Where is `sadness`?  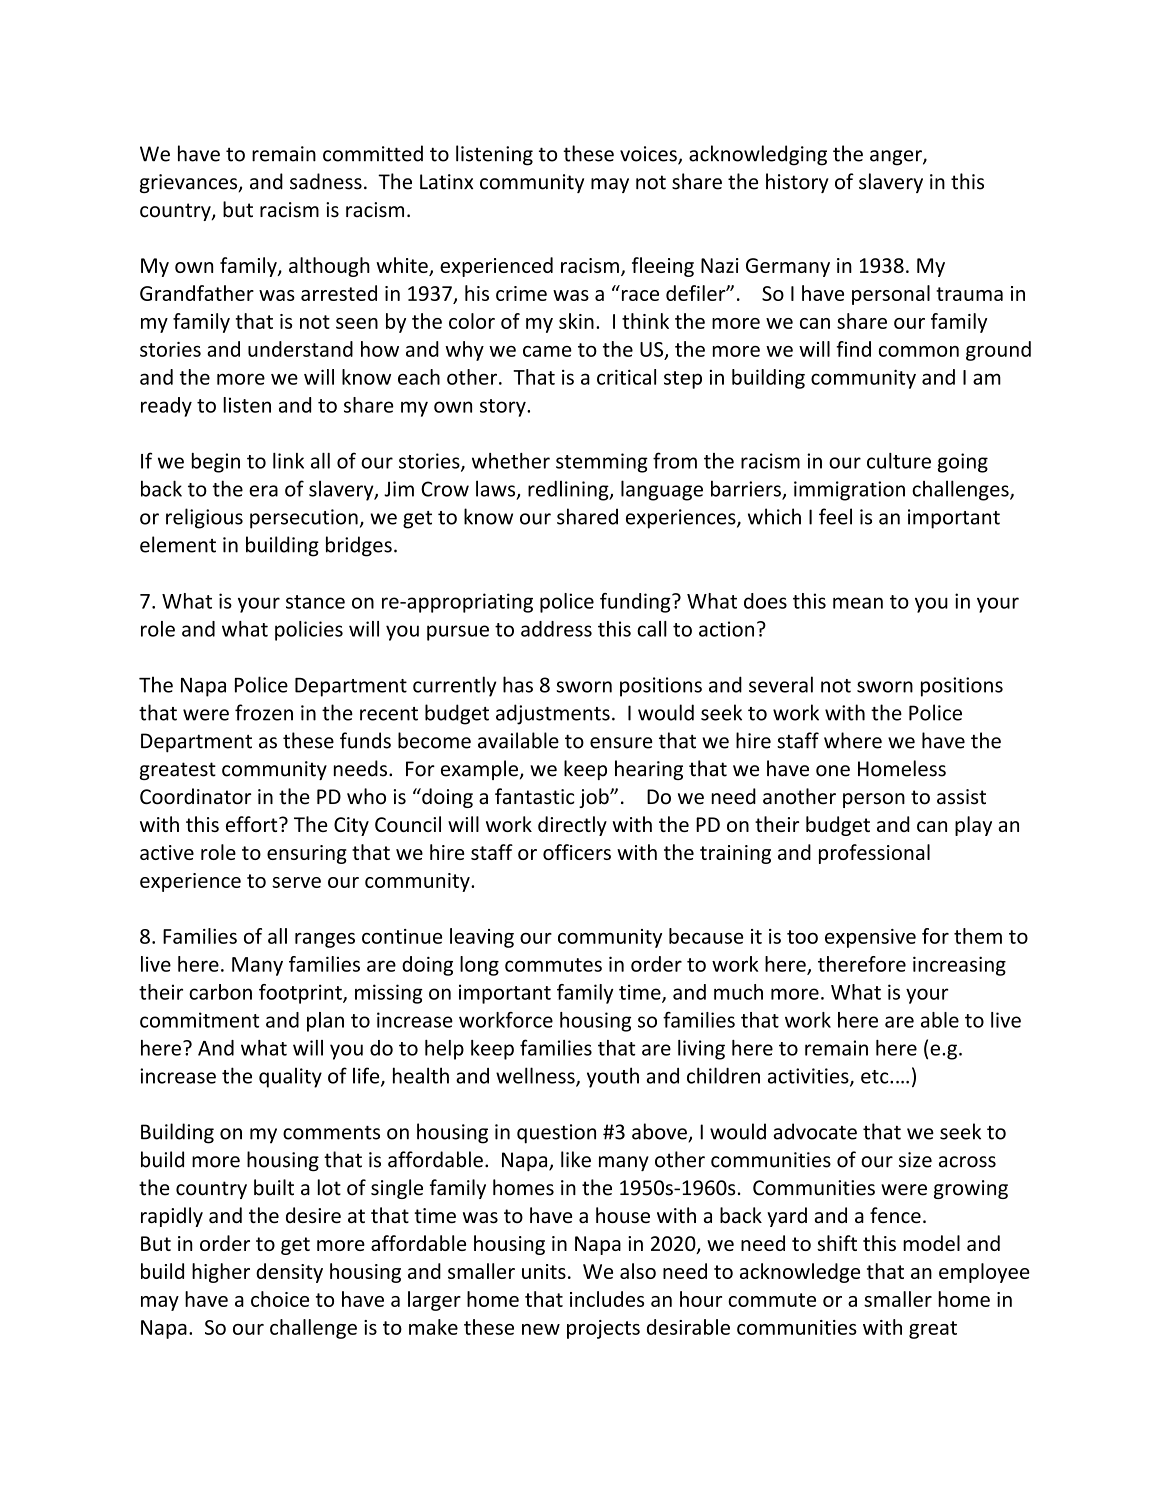
sadness is located at coordinates (326, 181).
